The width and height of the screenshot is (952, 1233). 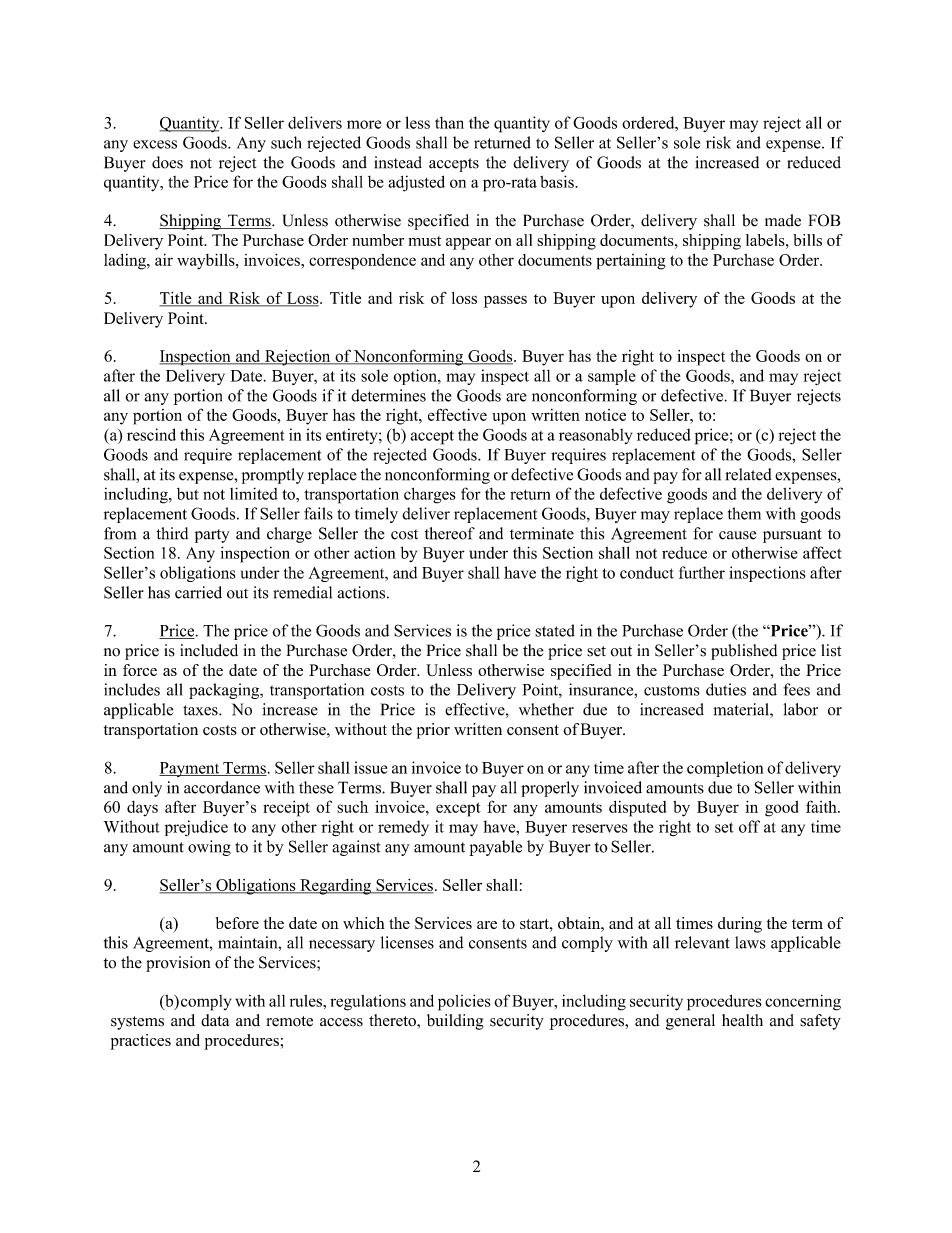 What do you see at coordinates (458, 809) in the screenshot?
I see `except` at bounding box center [458, 809].
